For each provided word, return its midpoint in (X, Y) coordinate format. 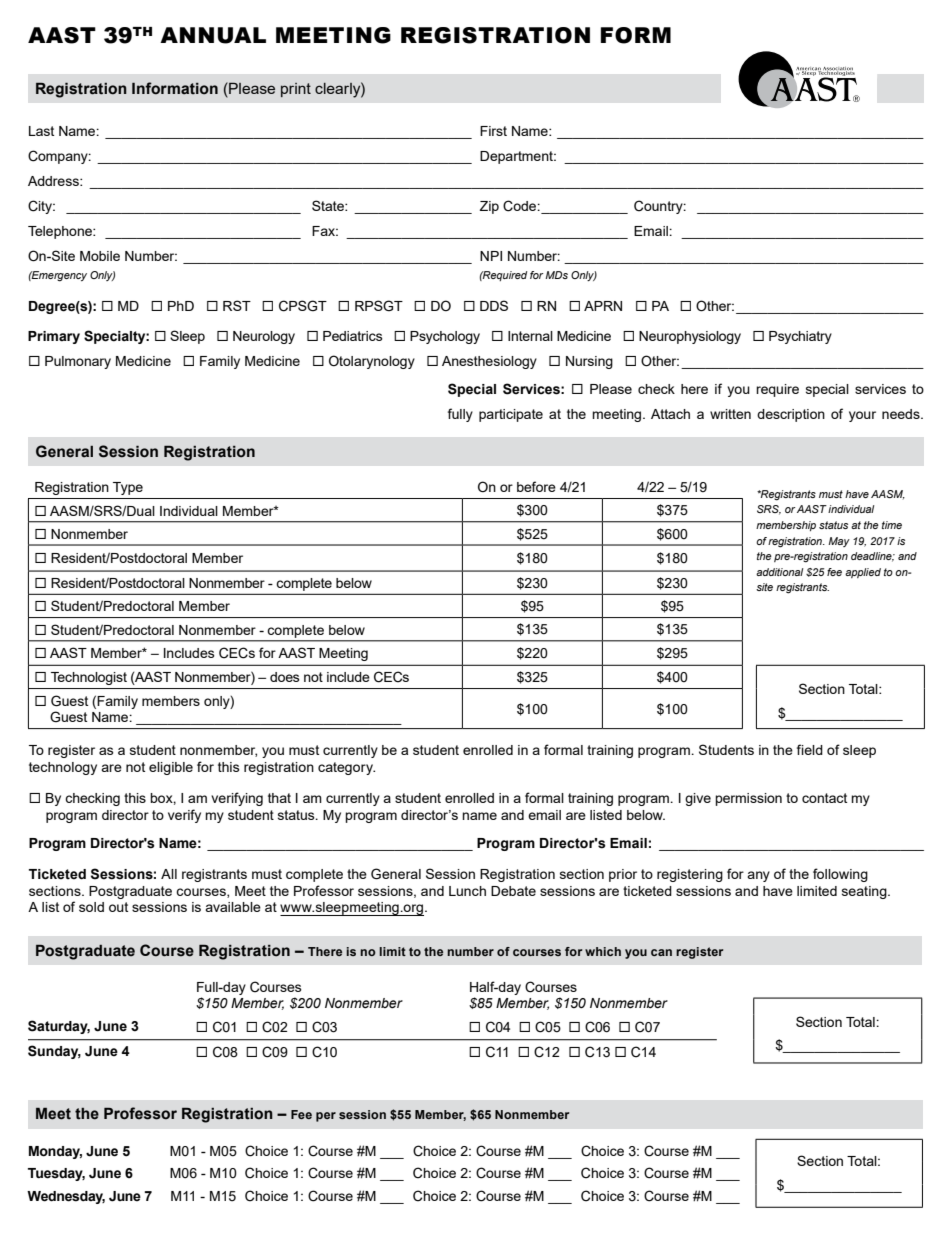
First (493, 131)
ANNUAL (213, 35)
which (603, 951)
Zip (489, 207)
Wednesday (66, 1197)
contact (824, 798)
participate (511, 415)
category (346, 768)
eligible (171, 768)
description (791, 415)
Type (128, 488)
